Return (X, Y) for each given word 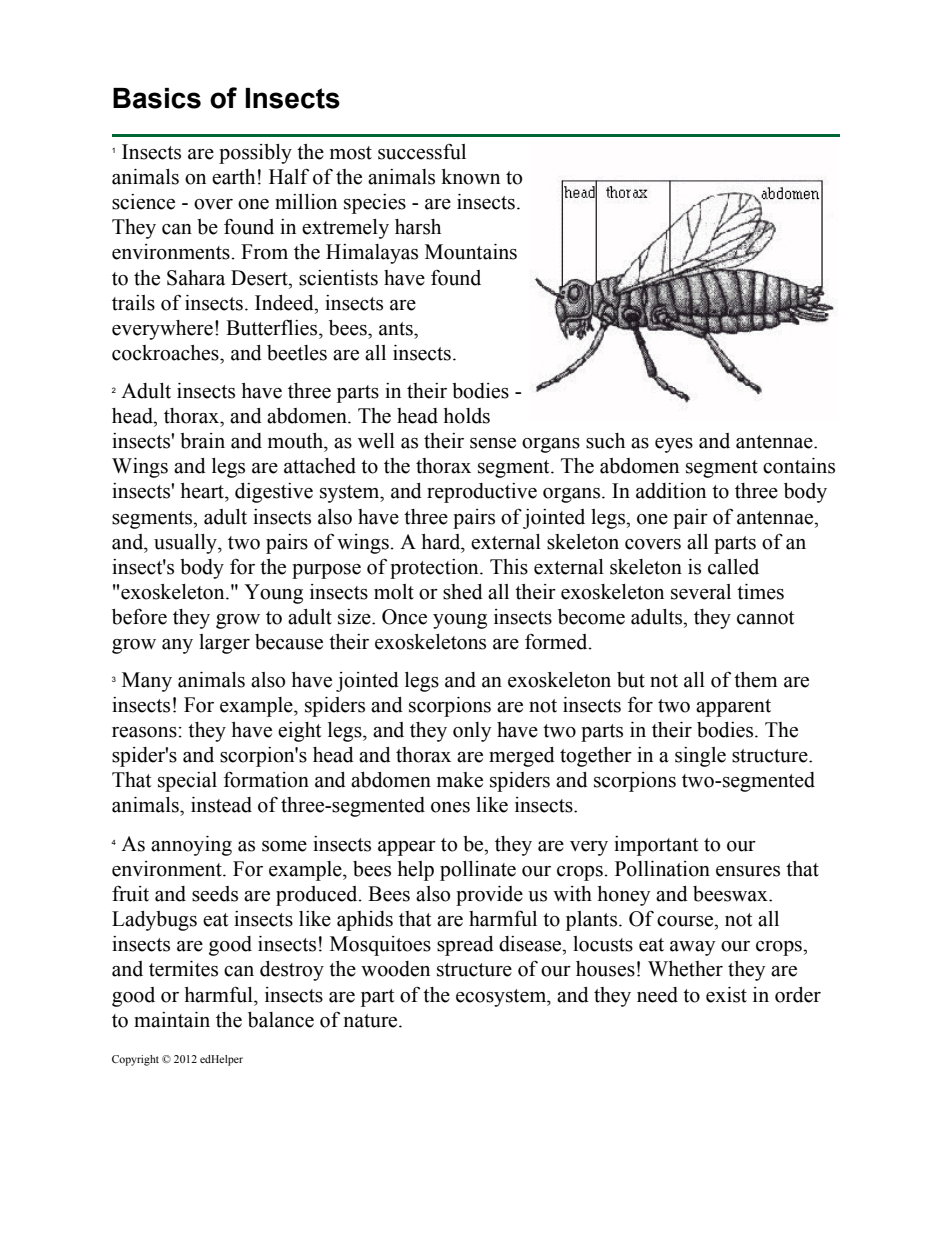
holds (466, 416)
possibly (255, 154)
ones (450, 807)
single (700, 757)
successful (422, 151)
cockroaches (166, 353)
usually (186, 544)
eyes (674, 445)
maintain (172, 1020)
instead (221, 805)
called (733, 567)
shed (463, 592)
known (470, 177)
